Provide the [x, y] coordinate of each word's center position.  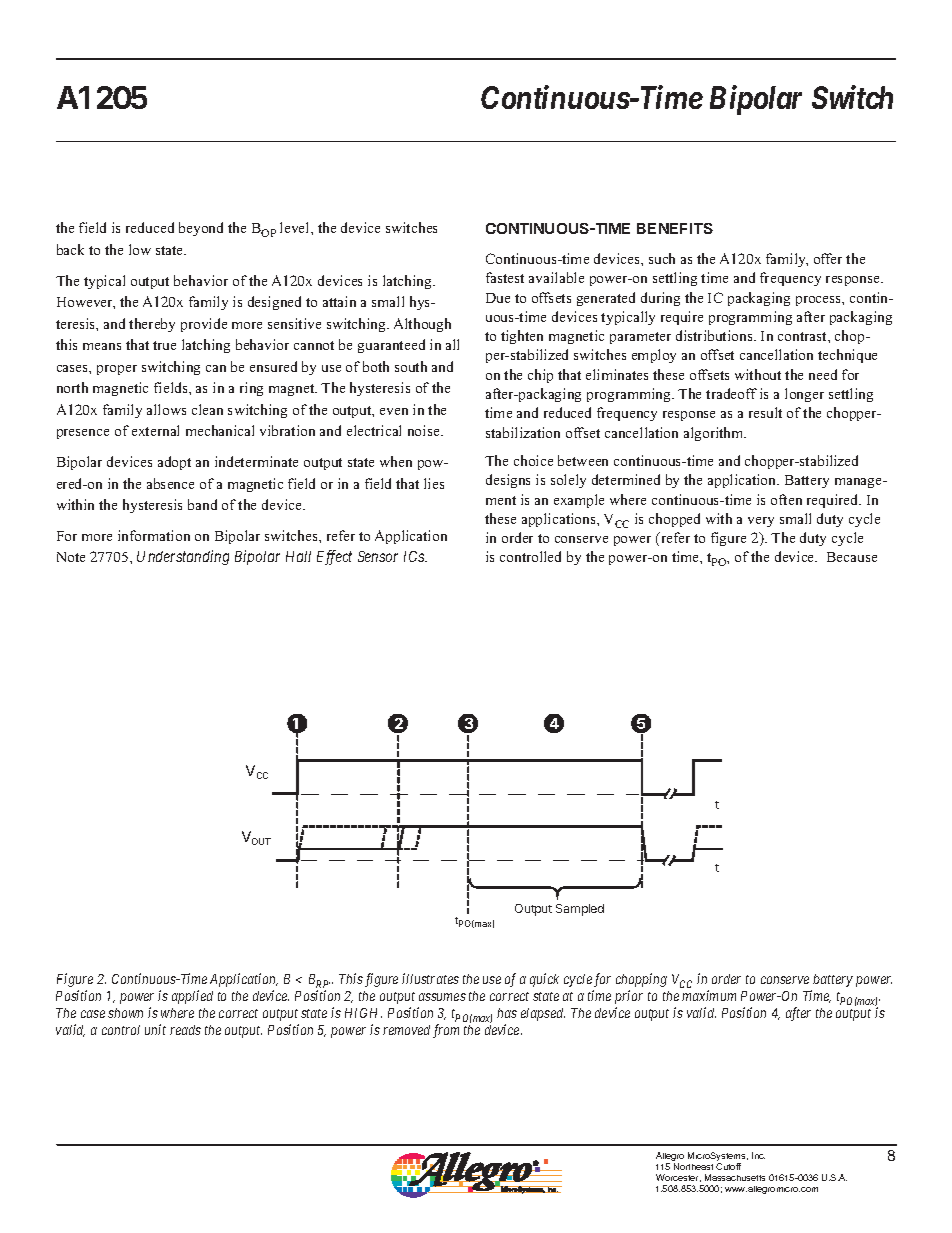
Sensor [378, 556]
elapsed [543, 1014]
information [154, 535]
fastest [505, 277]
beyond [201, 229]
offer [828, 258]
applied [192, 997]
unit [155, 1029]
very [761, 522]
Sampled [580, 910]
